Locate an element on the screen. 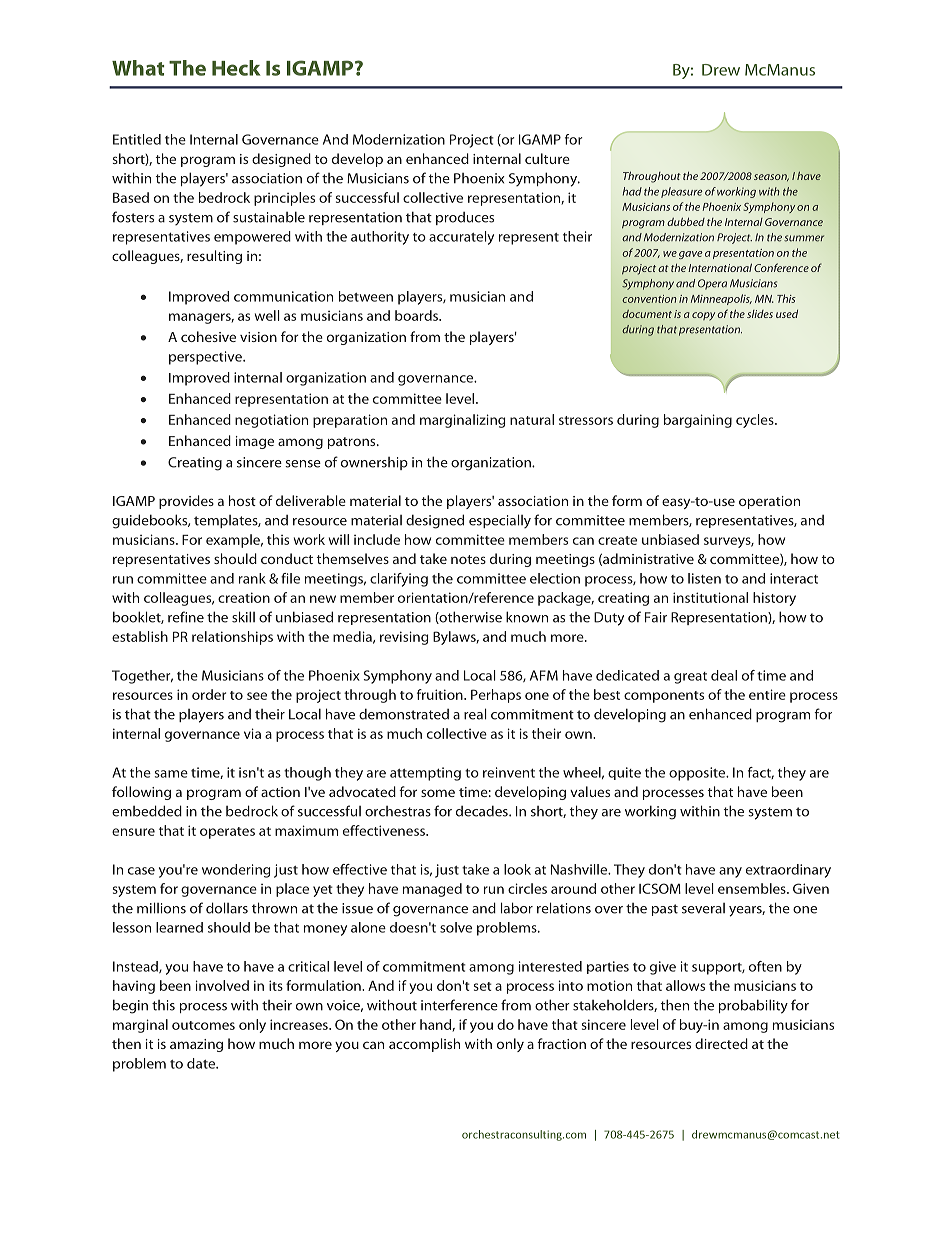 This screenshot has height=1233, width=952. negotiation is located at coordinates (271, 421).
